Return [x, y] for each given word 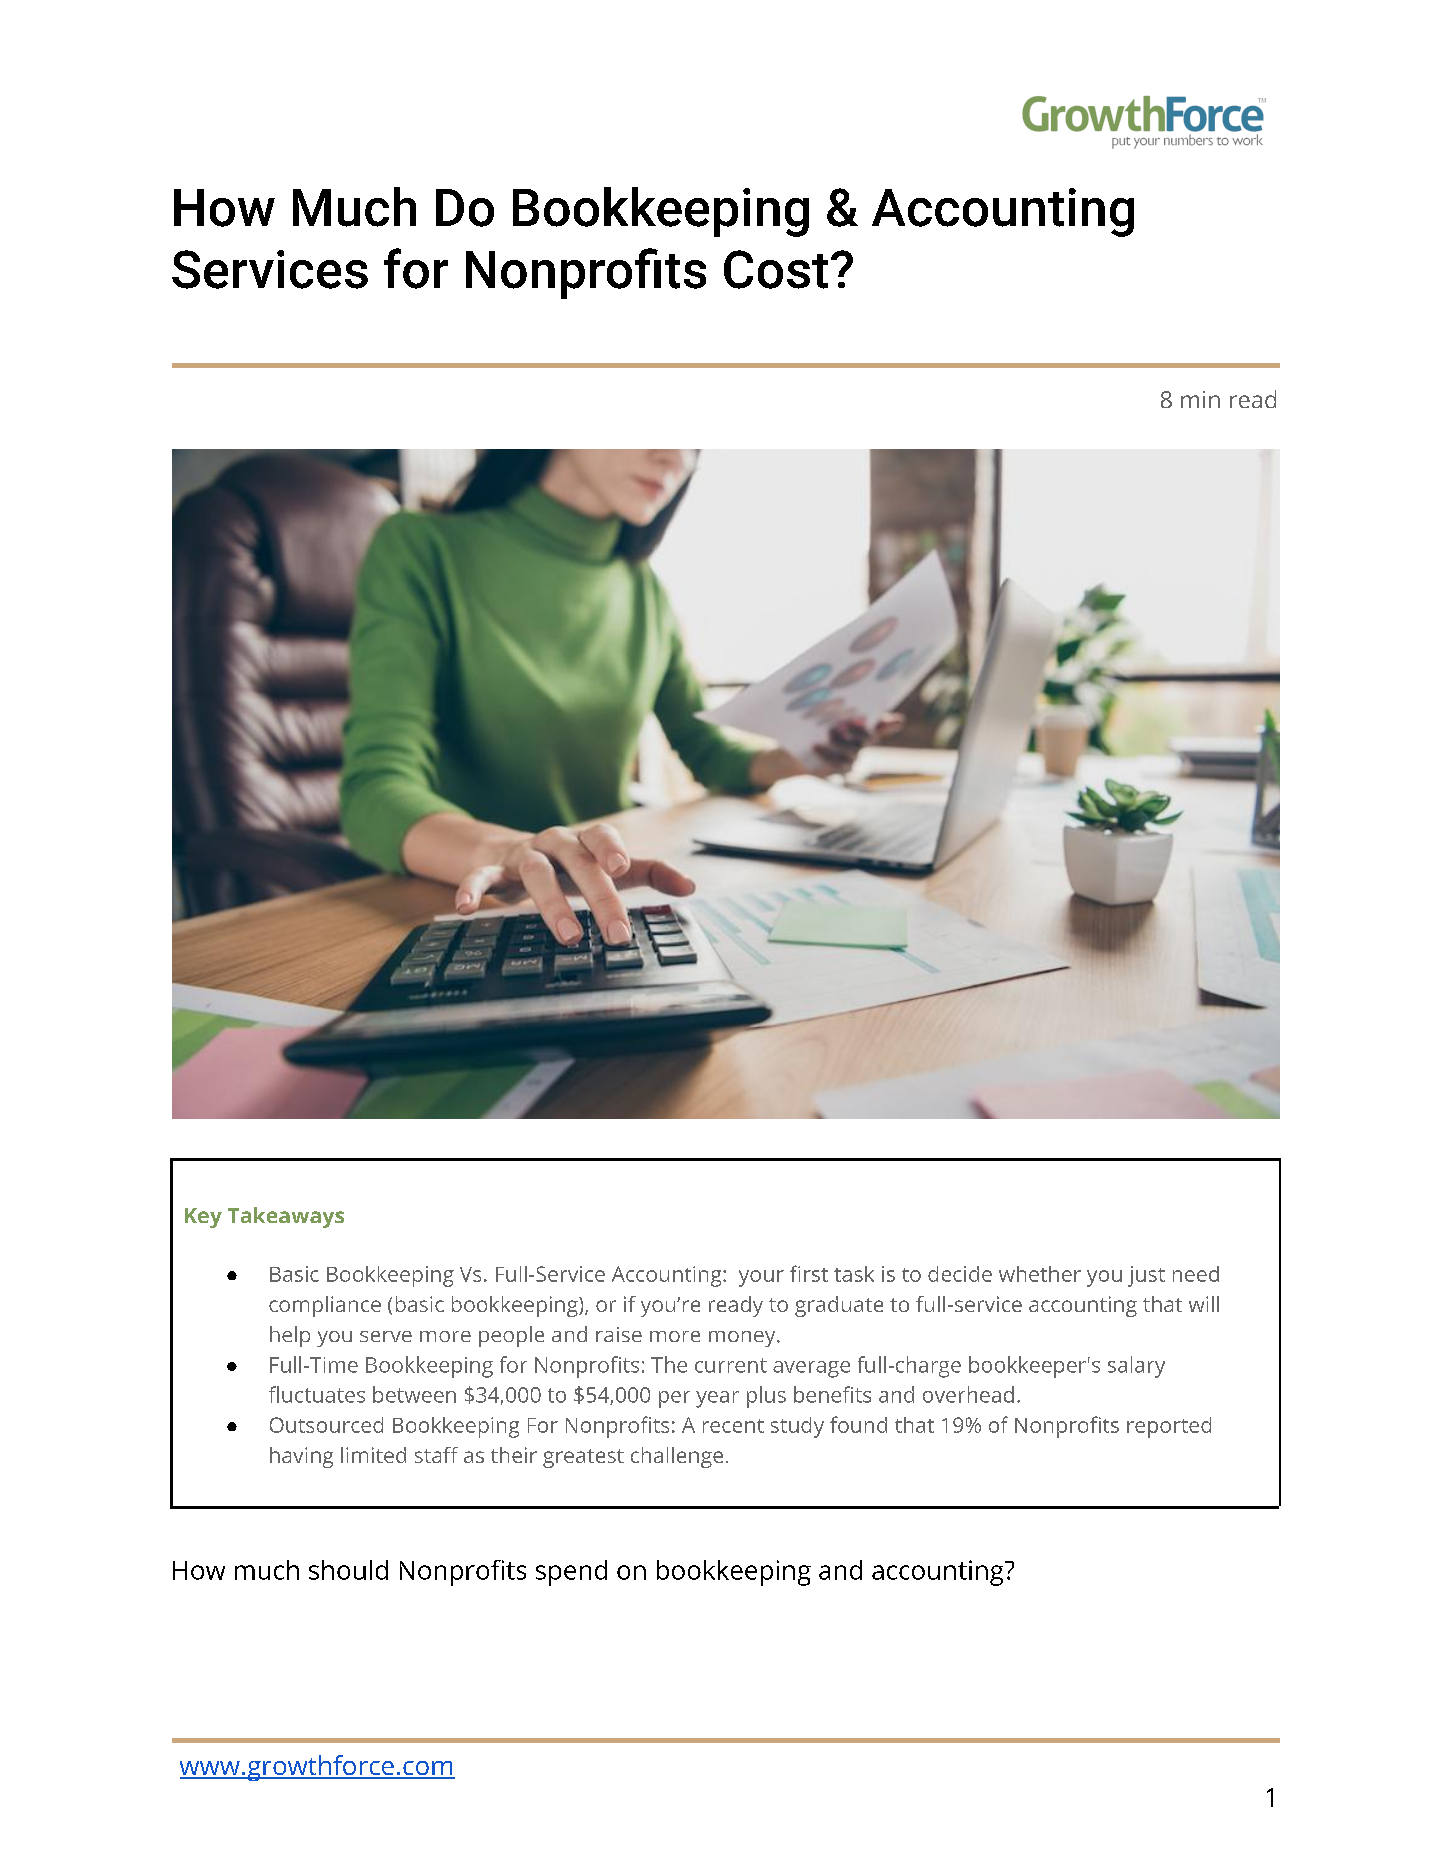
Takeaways [286, 1217]
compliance [325, 1306]
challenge [677, 1457]
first [809, 1273]
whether [1040, 1274]
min [1200, 399]
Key [203, 1218]
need [1196, 1274]
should [348, 1570]
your [761, 1278]
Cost [776, 269]
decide [960, 1274]
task [854, 1274]
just [1146, 1276]
